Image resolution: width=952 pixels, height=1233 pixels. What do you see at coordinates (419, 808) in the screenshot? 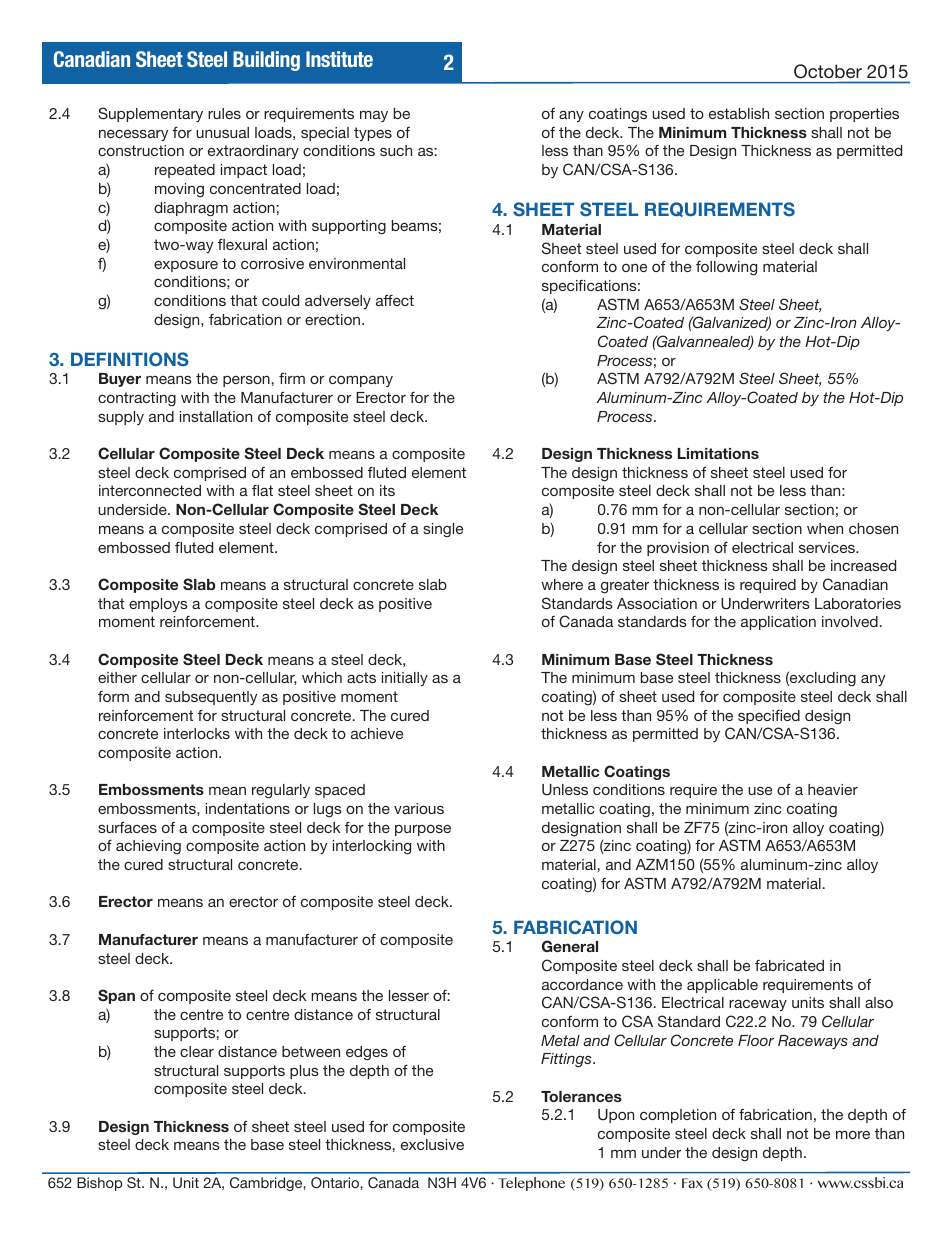
I see `various` at bounding box center [419, 808].
